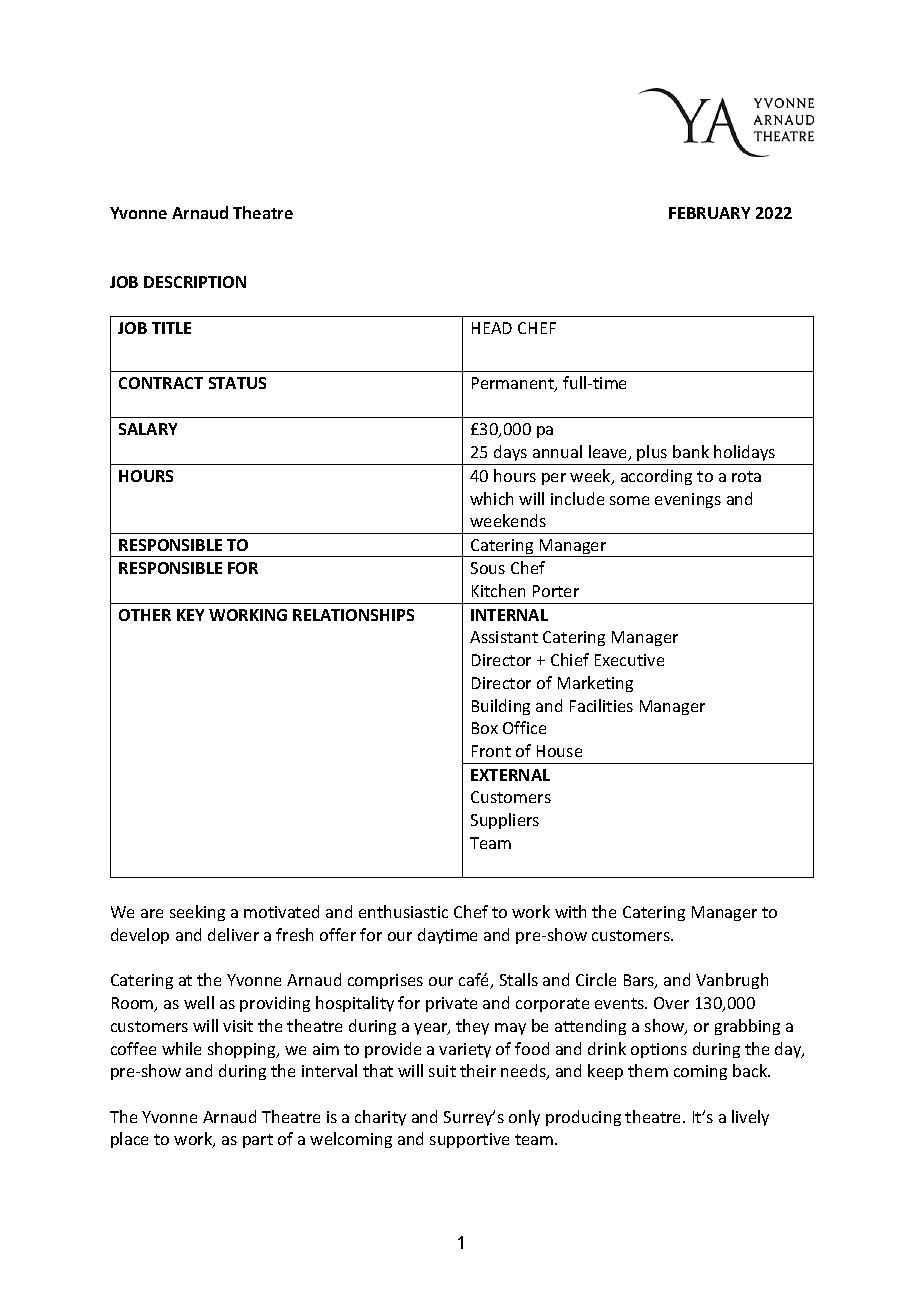  I want to click on which, so click(491, 498).
